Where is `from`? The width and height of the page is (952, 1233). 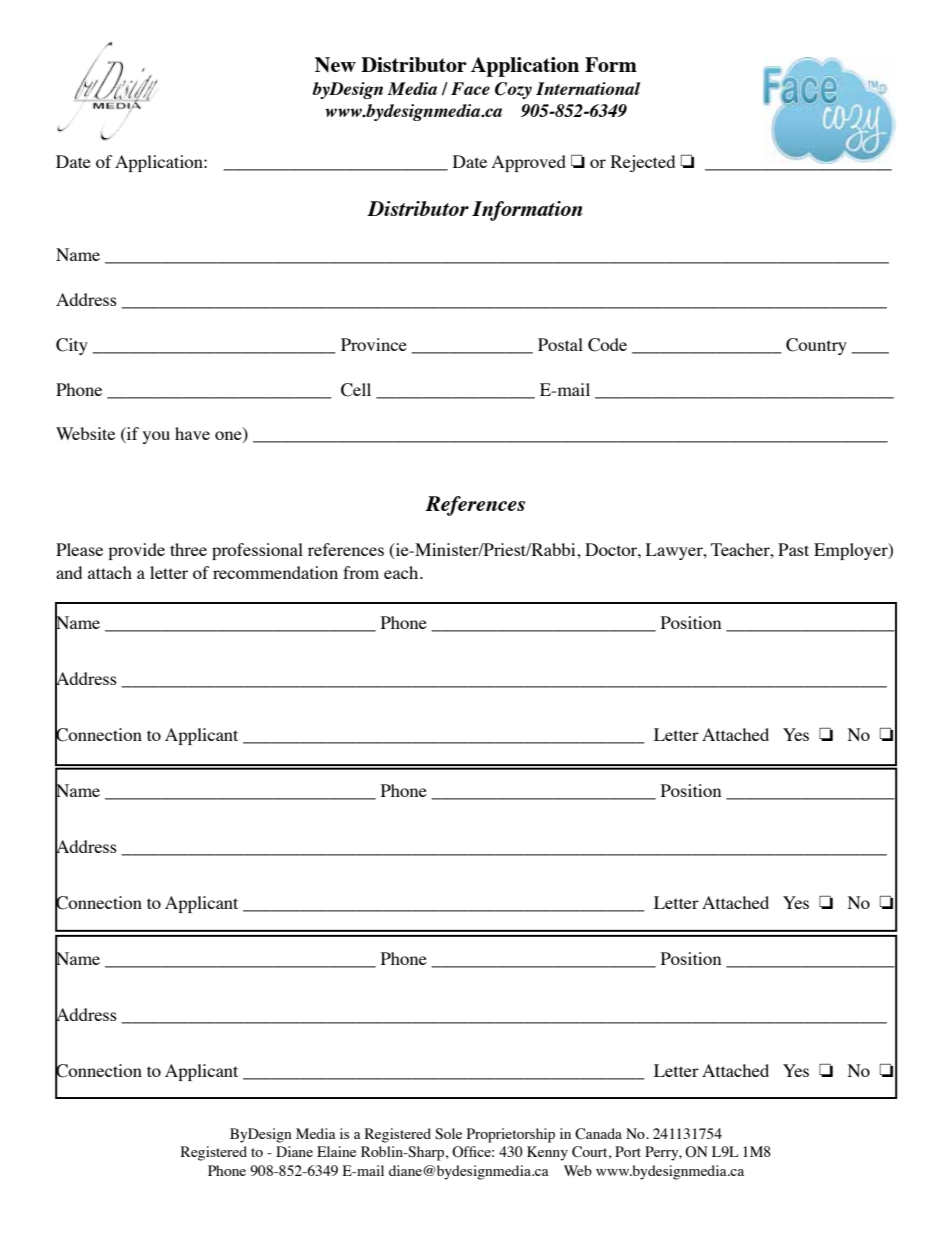
from is located at coordinates (361, 572).
